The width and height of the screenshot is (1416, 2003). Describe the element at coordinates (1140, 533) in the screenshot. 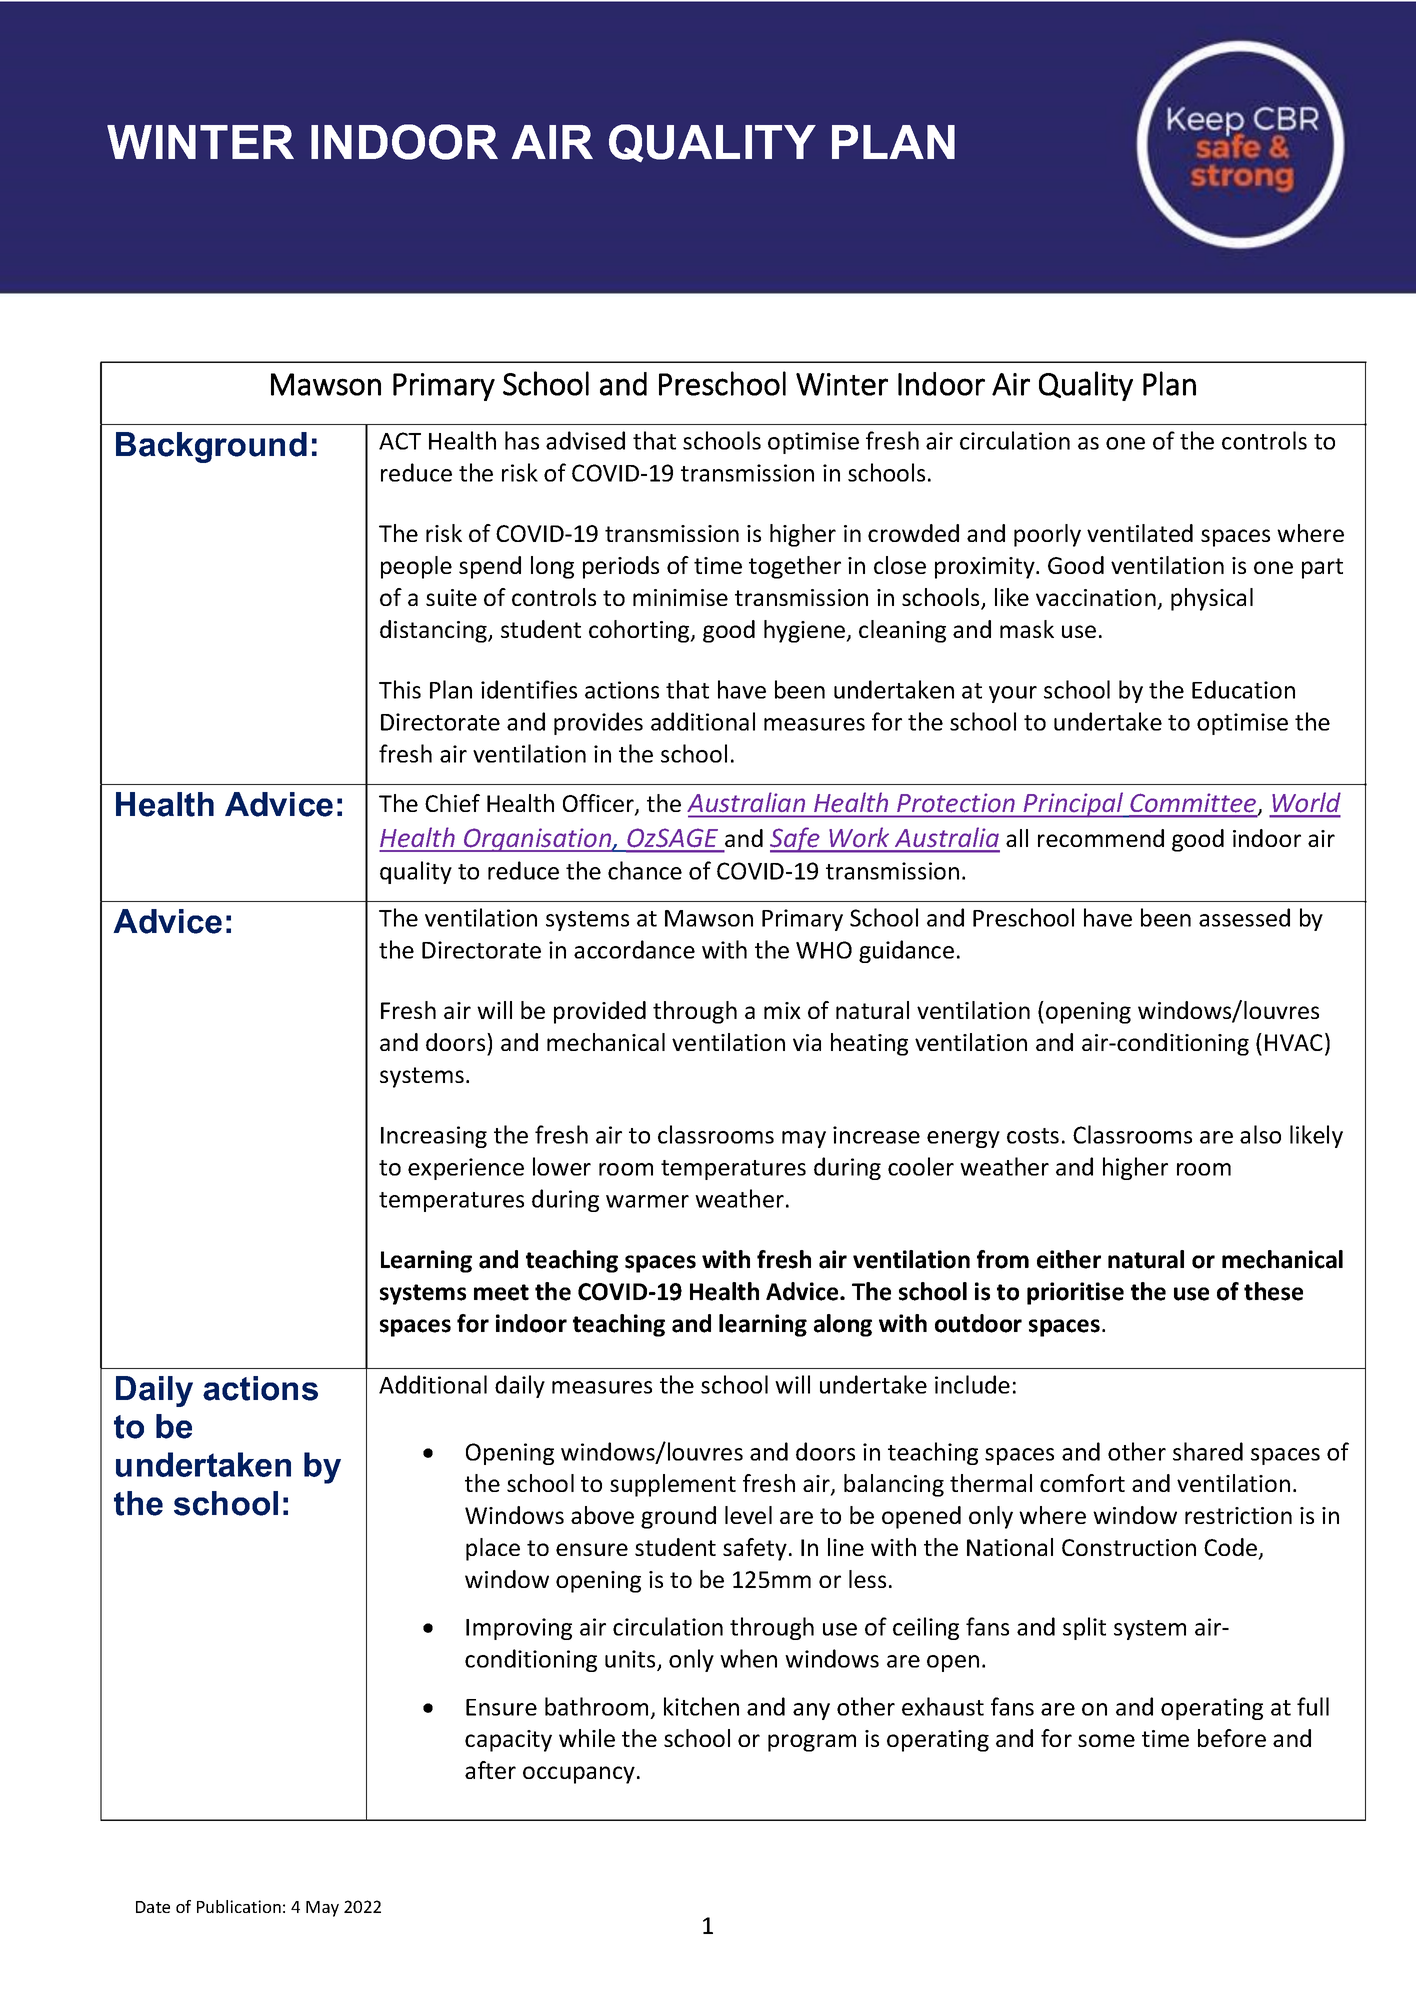

I see `ventilated` at that location.
